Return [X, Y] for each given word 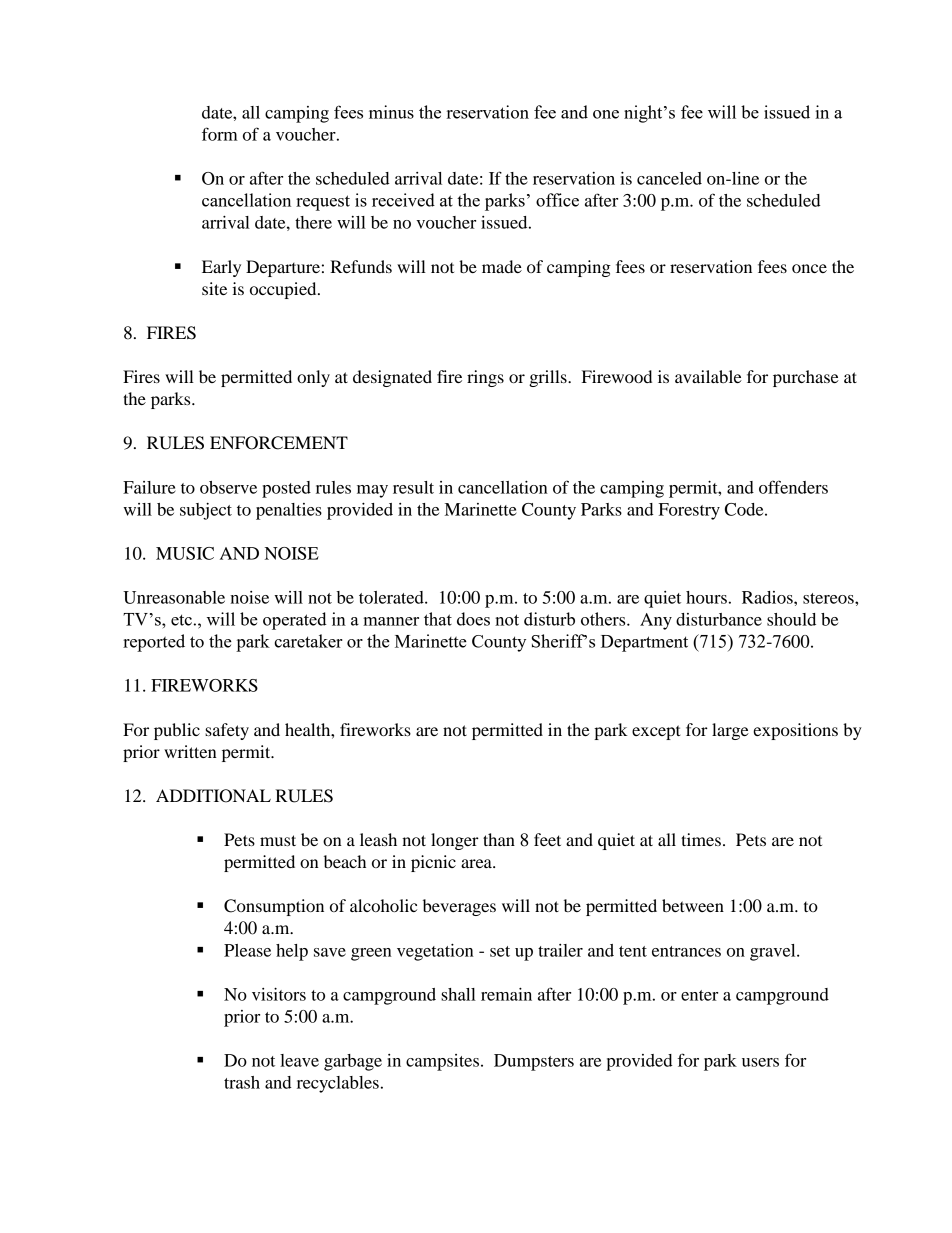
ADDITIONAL [213, 796]
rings [485, 378]
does [473, 619]
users [760, 1062]
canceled [669, 178]
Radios [768, 597]
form [220, 134]
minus [391, 112]
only [313, 378]
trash [242, 1082]
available [708, 376]
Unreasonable [174, 597]
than [499, 839]
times [701, 839]
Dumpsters [534, 1062]
